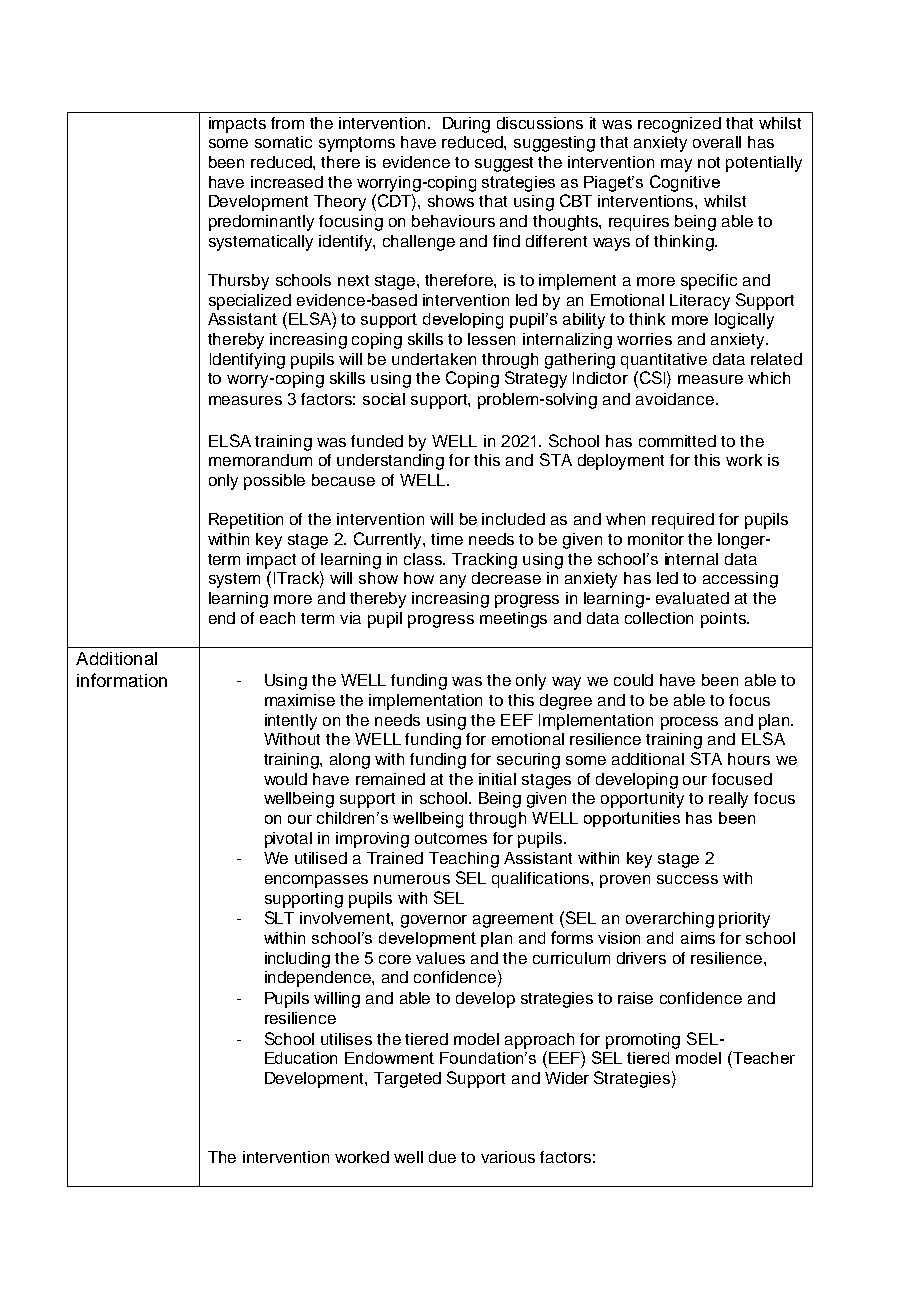  I want to click on utilises, so click(346, 1039).
